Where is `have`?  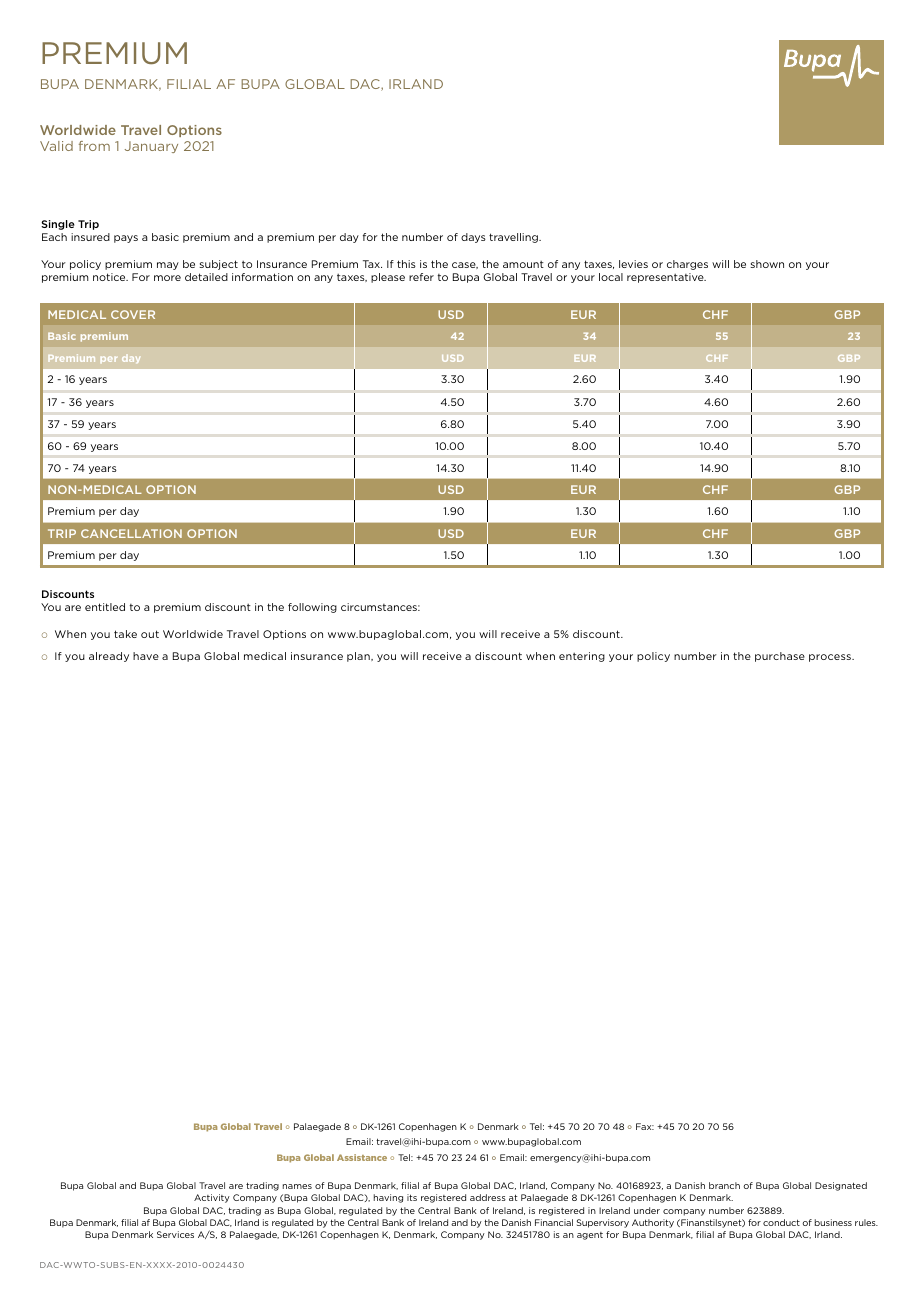 have is located at coordinates (146, 656).
